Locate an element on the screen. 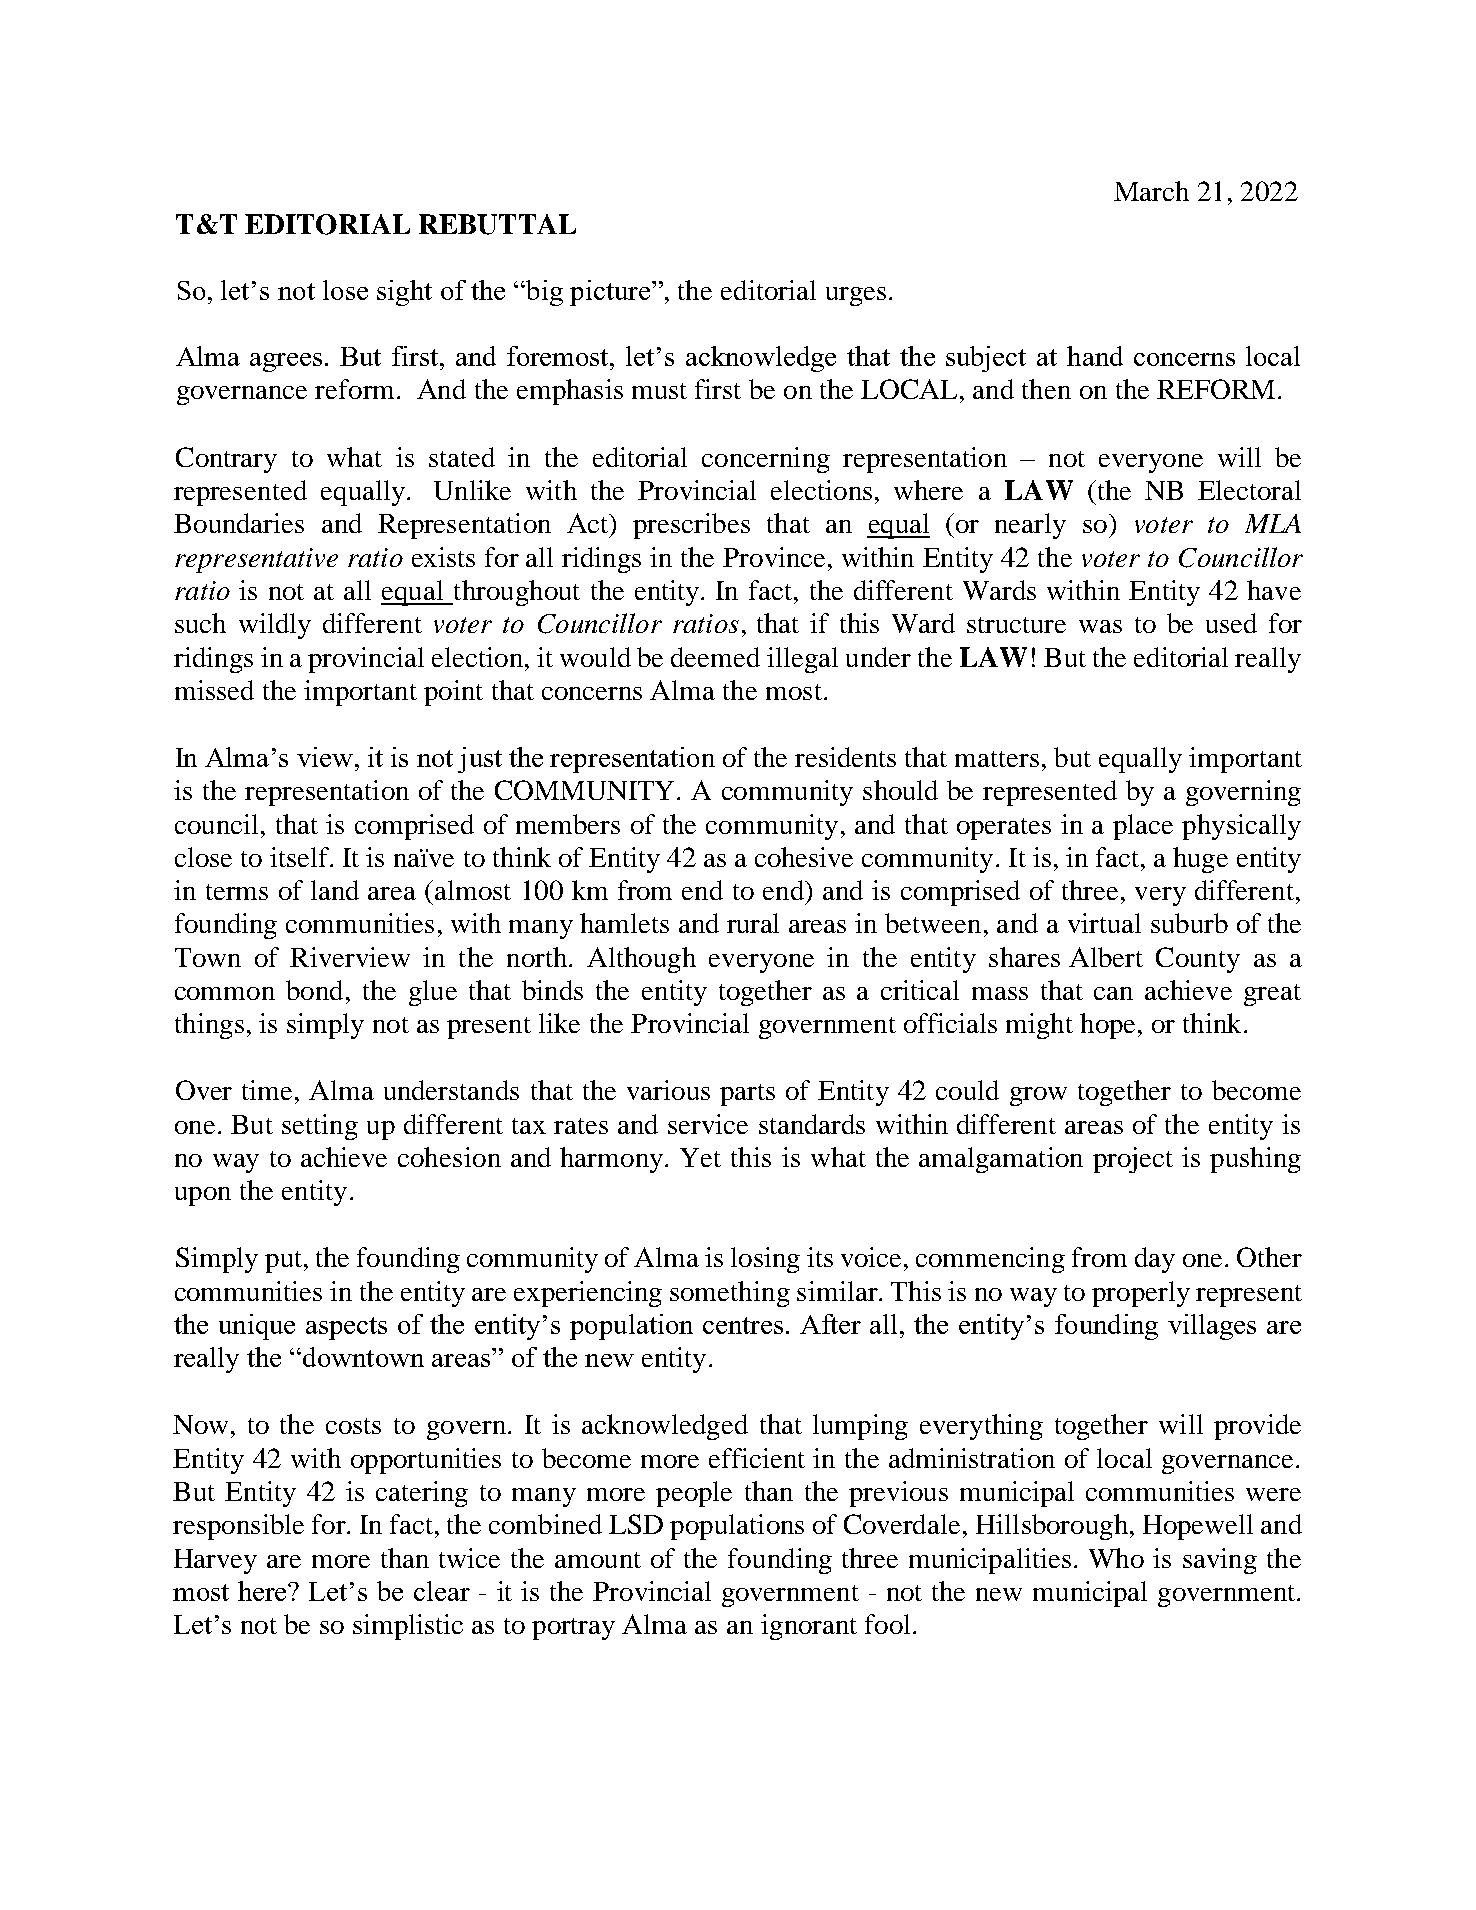  land is located at coordinates (335, 890).
